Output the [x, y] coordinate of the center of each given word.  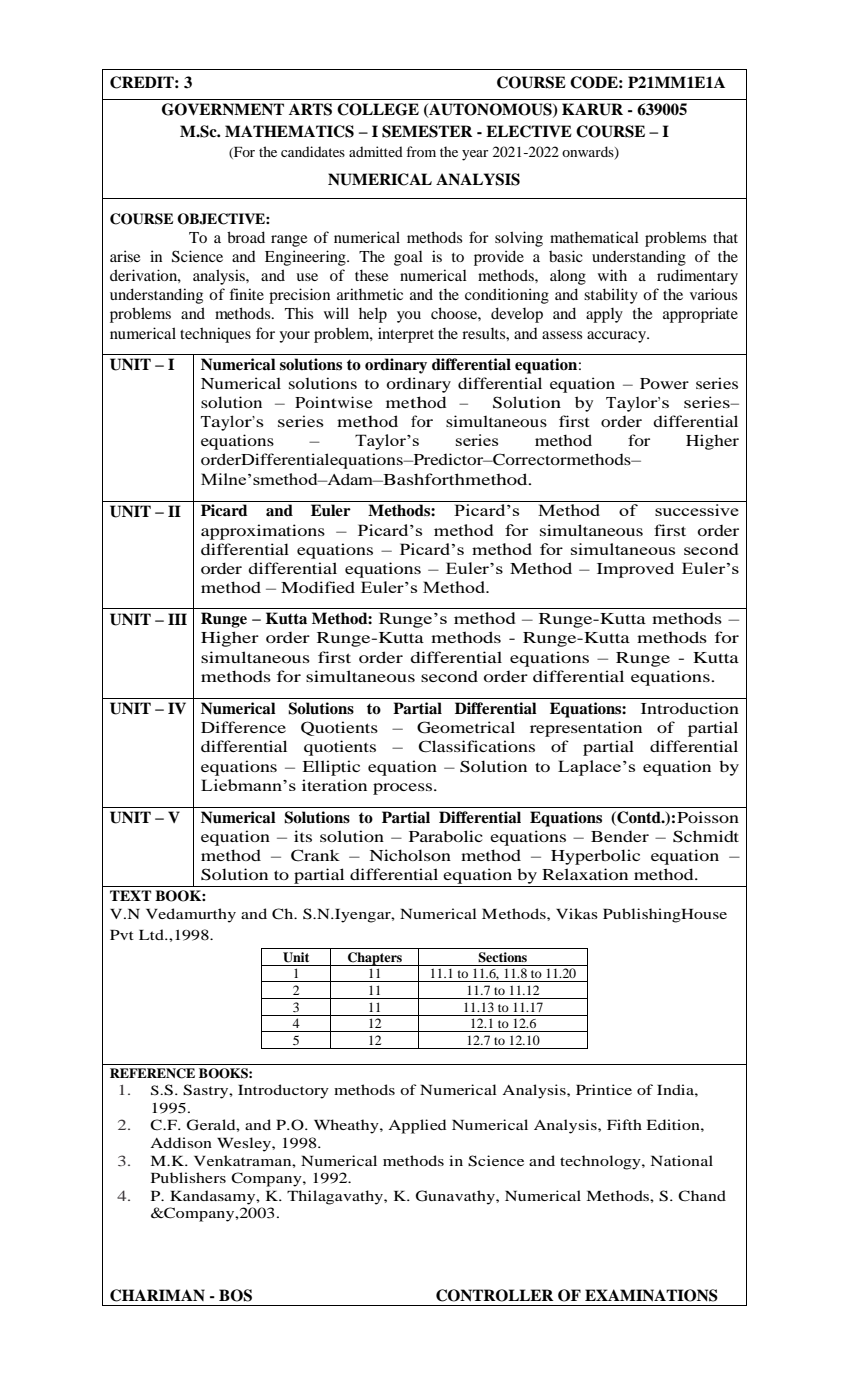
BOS [235, 1295]
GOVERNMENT [223, 109]
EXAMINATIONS [651, 1295]
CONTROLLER [495, 1295]
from [421, 151]
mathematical [594, 237]
